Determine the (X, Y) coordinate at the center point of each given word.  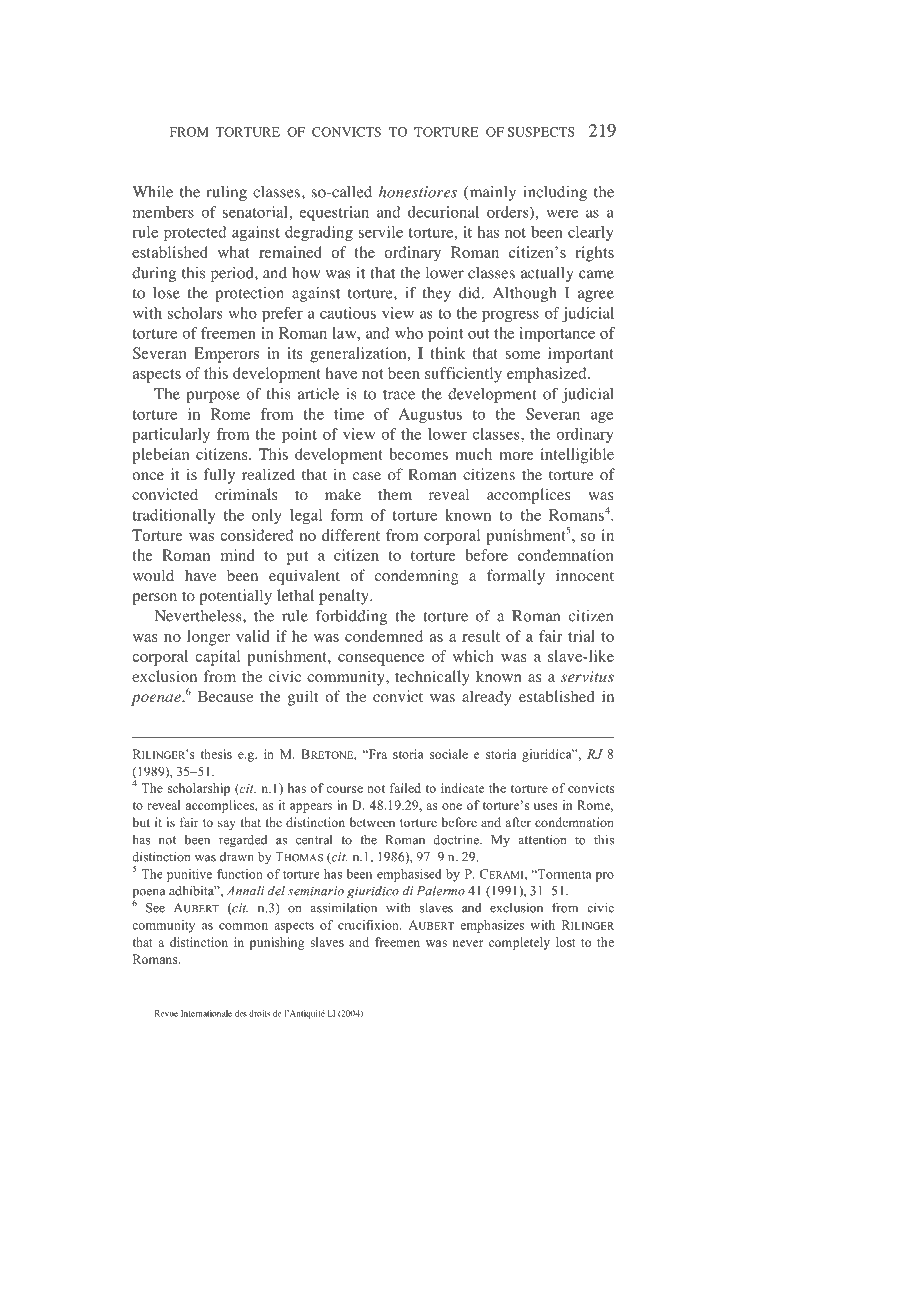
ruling (226, 193)
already (487, 698)
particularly (171, 435)
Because (225, 696)
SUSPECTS (541, 132)
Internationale (206, 1013)
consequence (381, 660)
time (349, 414)
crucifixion (369, 925)
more (516, 456)
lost (566, 942)
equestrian (334, 213)
